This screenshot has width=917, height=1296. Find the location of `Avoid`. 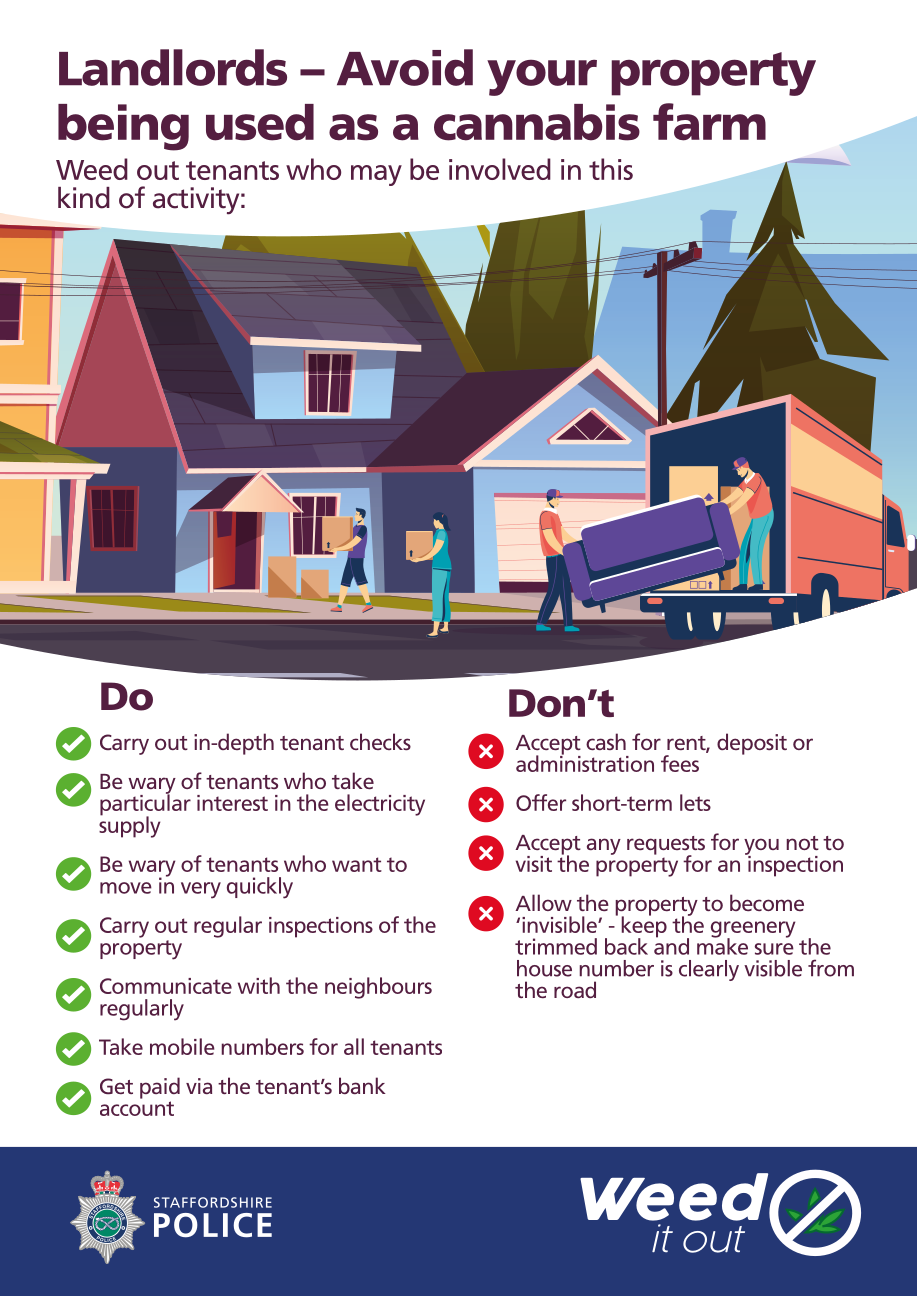

Avoid is located at coordinates (405, 67).
